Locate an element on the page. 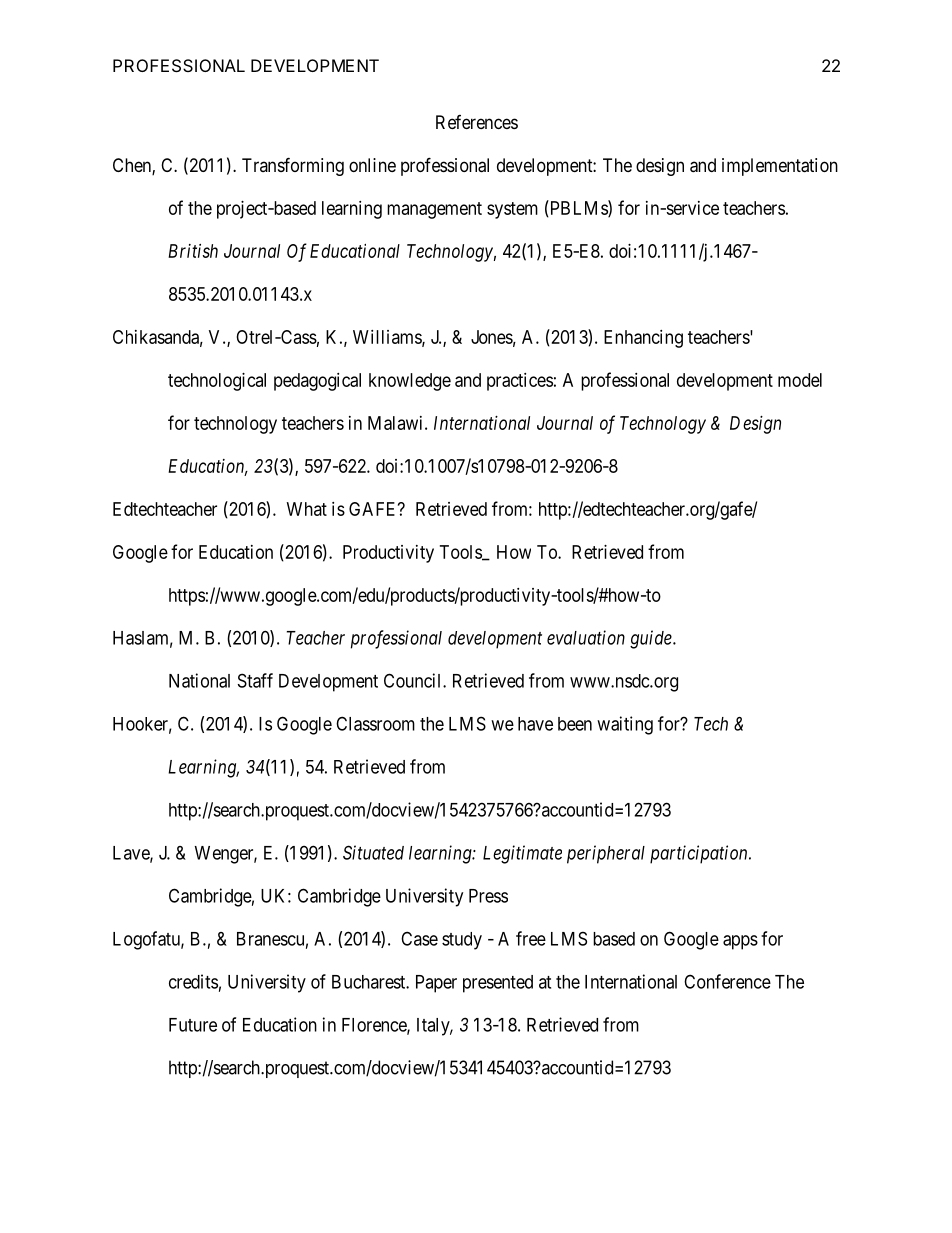 The height and width of the page is (1233, 952). guide is located at coordinates (652, 639).
